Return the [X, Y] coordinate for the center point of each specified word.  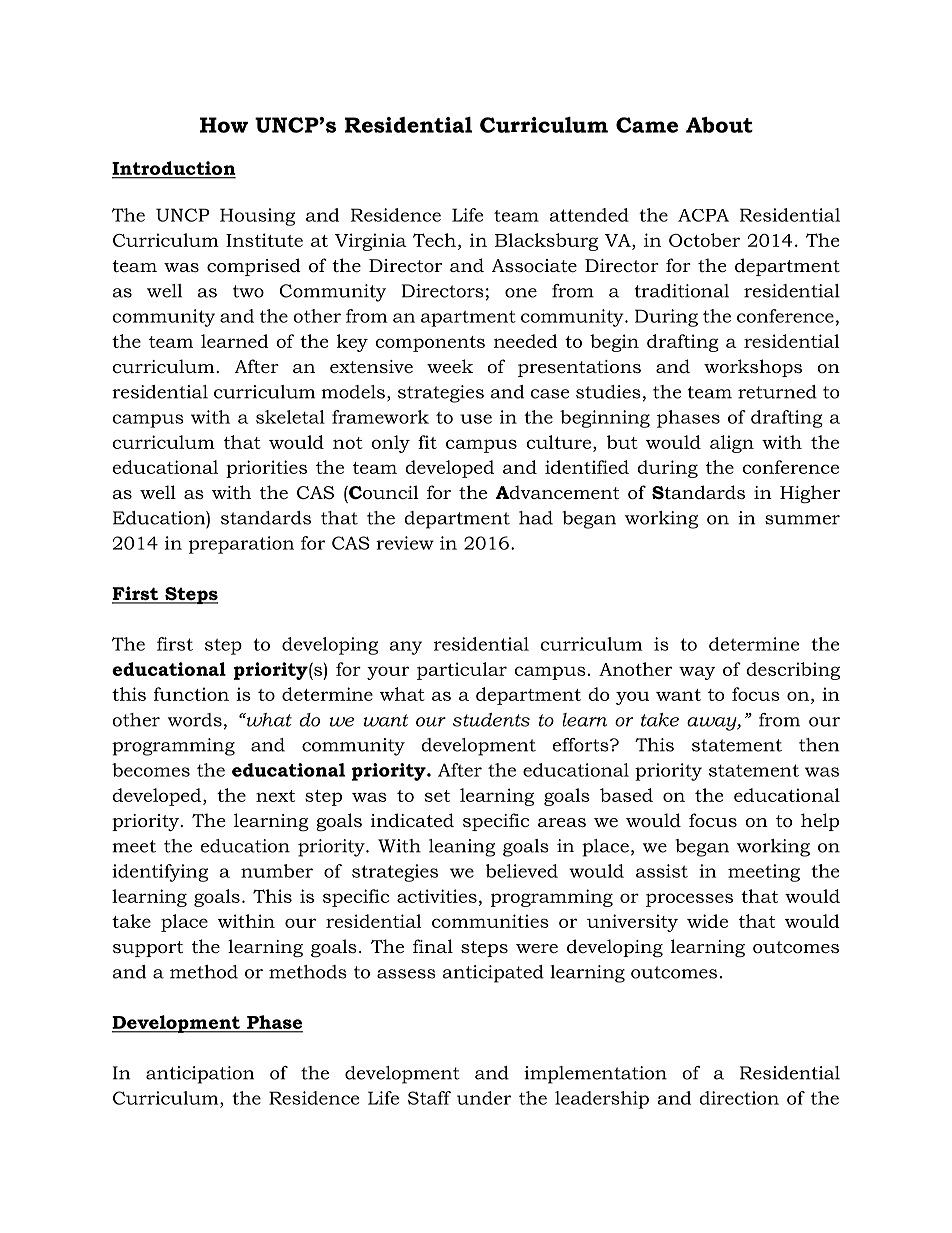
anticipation [200, 1075]
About [719, 125]
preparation [241, 545]
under [484, 1098]
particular [462, 671]
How [224, 125]
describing [793, 671]
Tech [434, 240]
